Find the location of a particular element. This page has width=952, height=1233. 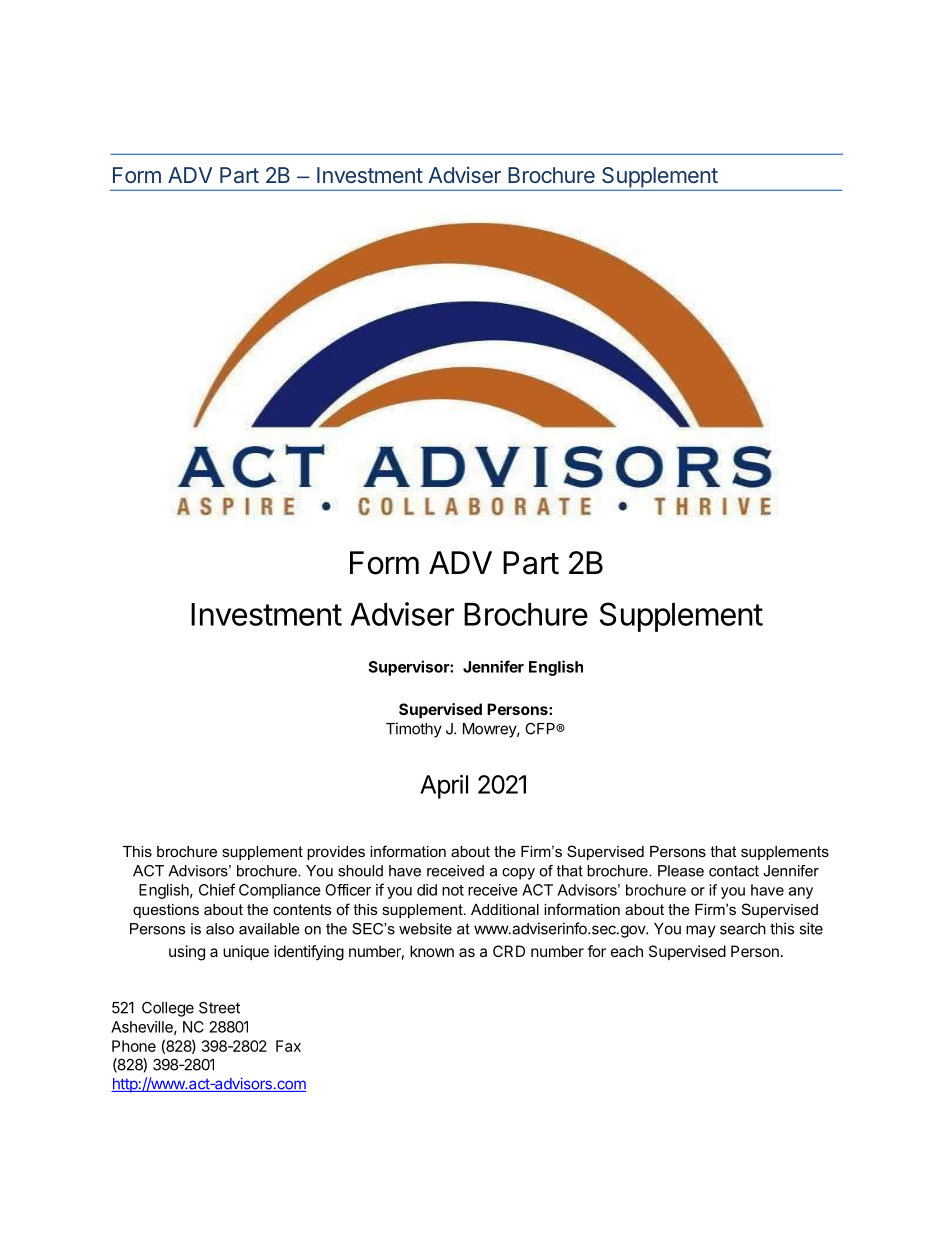

search is located at coordinates (743, 929).
